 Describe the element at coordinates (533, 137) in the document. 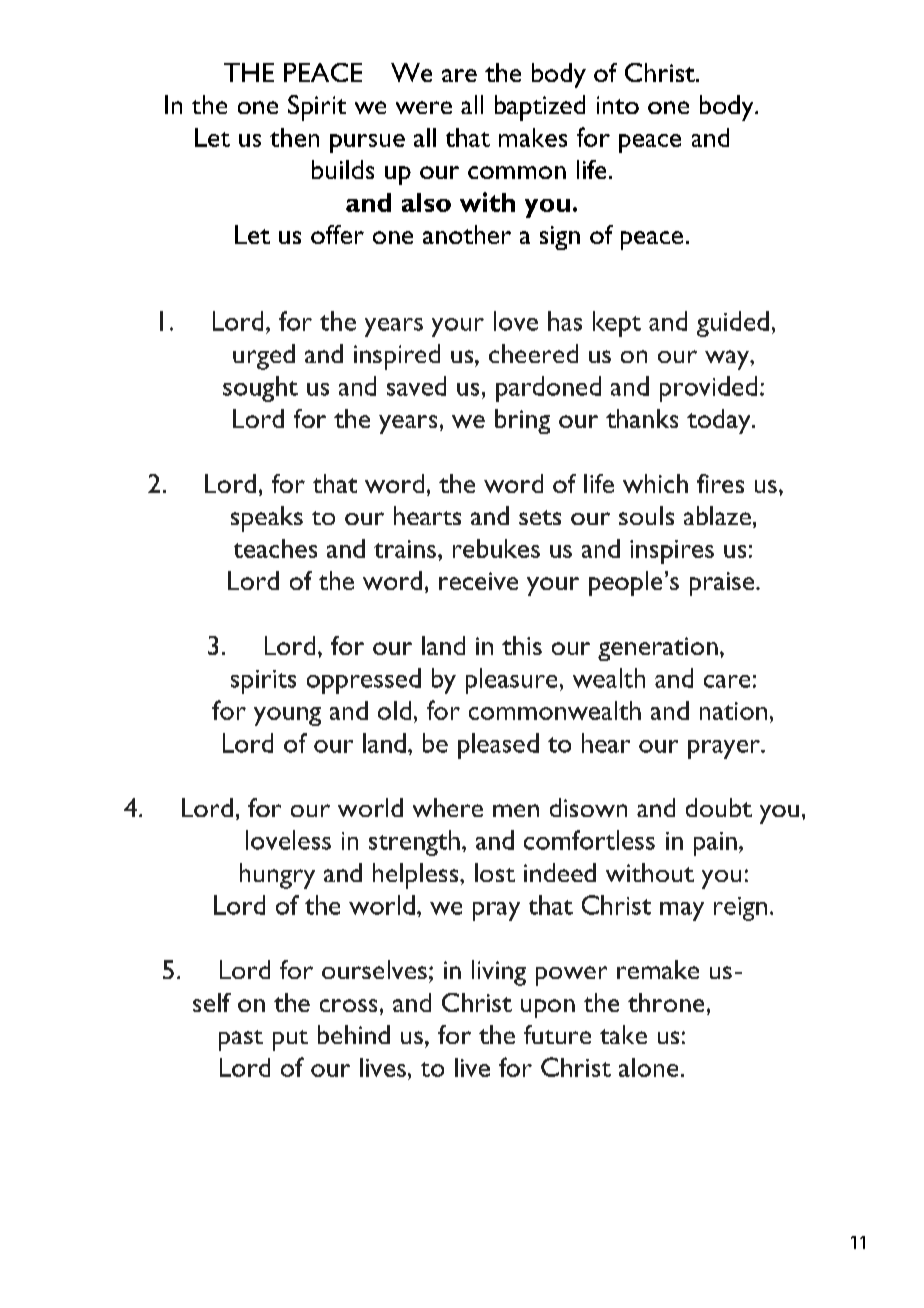

I see `makes` at that location.
